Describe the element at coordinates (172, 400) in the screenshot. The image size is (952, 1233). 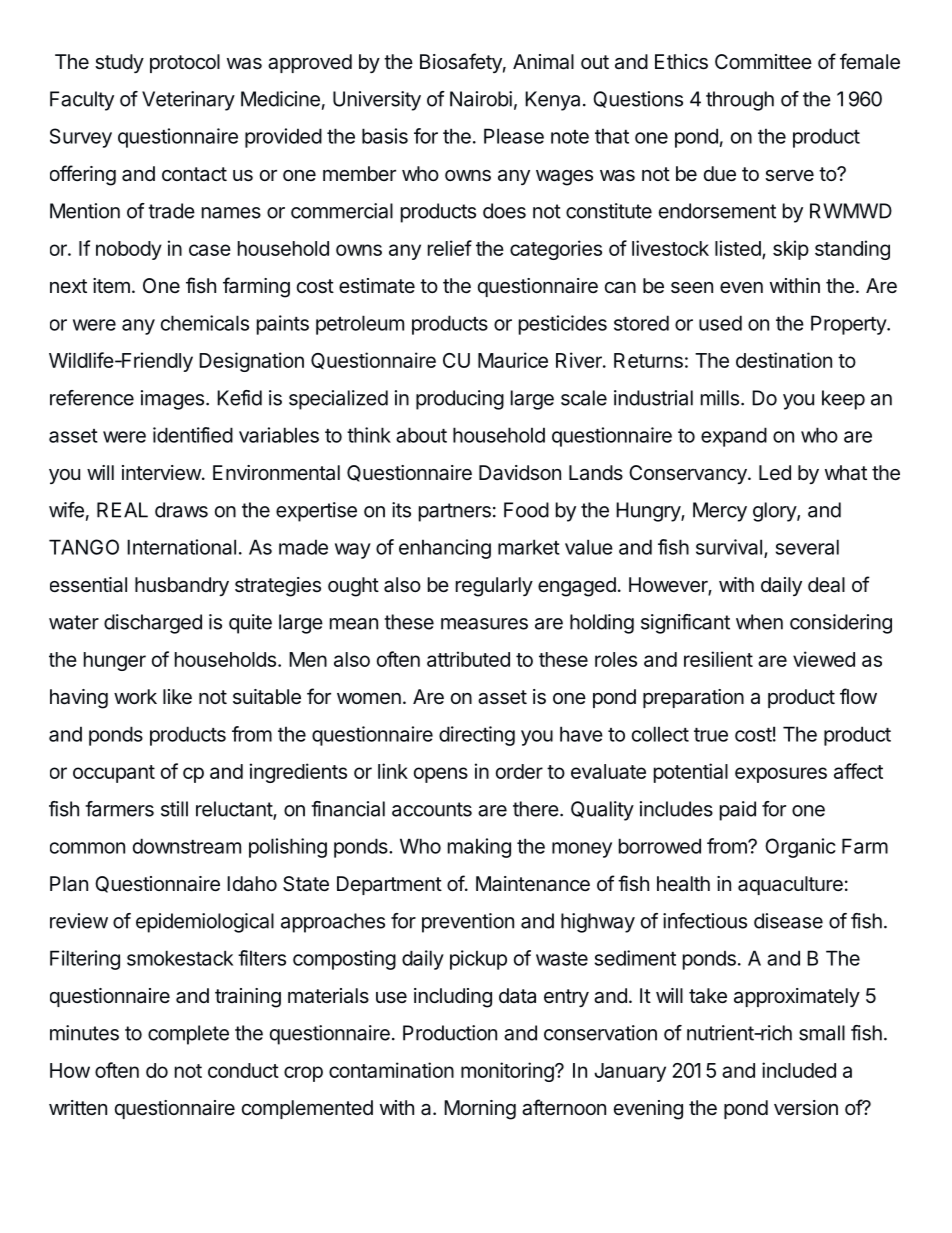
I see `images` at that location.
